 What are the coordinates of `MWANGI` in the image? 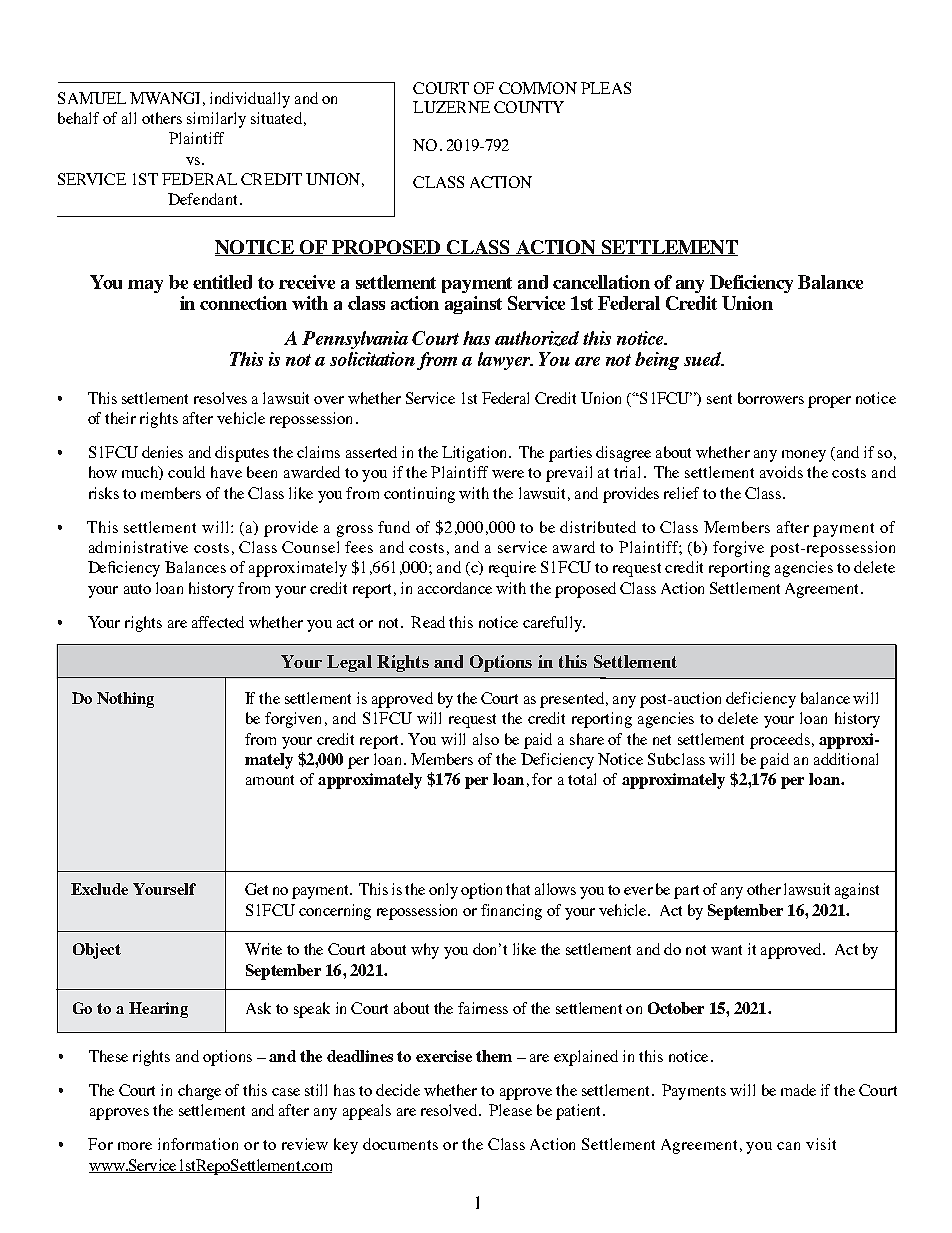 It's located at (165, 98).
